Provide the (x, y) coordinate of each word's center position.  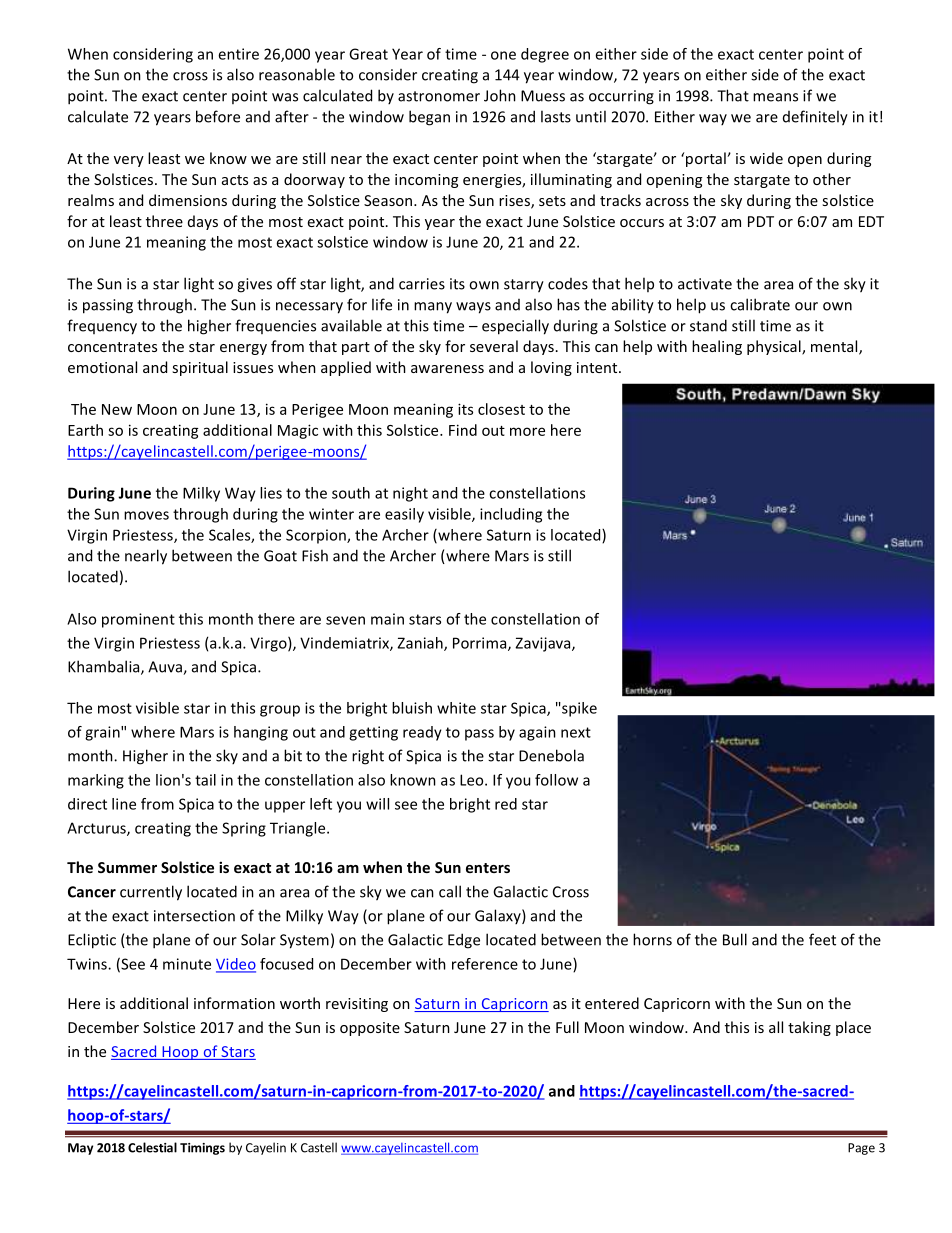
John (500, 95)
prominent (138, 620)
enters (488, 868)
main (387, 619)
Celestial (152, 1147)
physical (775, 347)
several (494, 346)
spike (578, 709)
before (218, 116)
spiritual (200, 368)
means (775, 97)
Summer (127, 867)
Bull (735, 939)
